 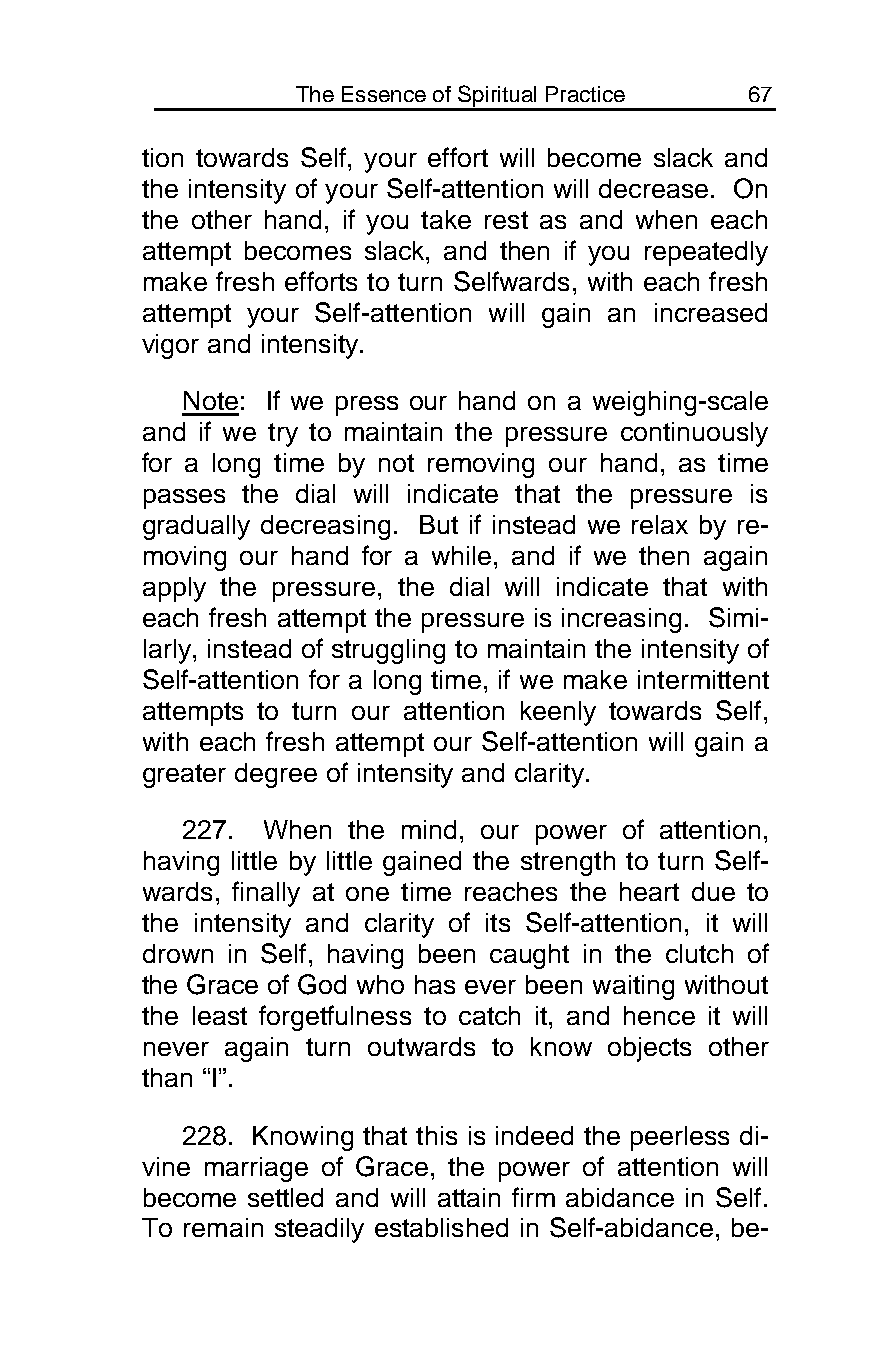 I want to click on passes, so click(x=184, y=499).
